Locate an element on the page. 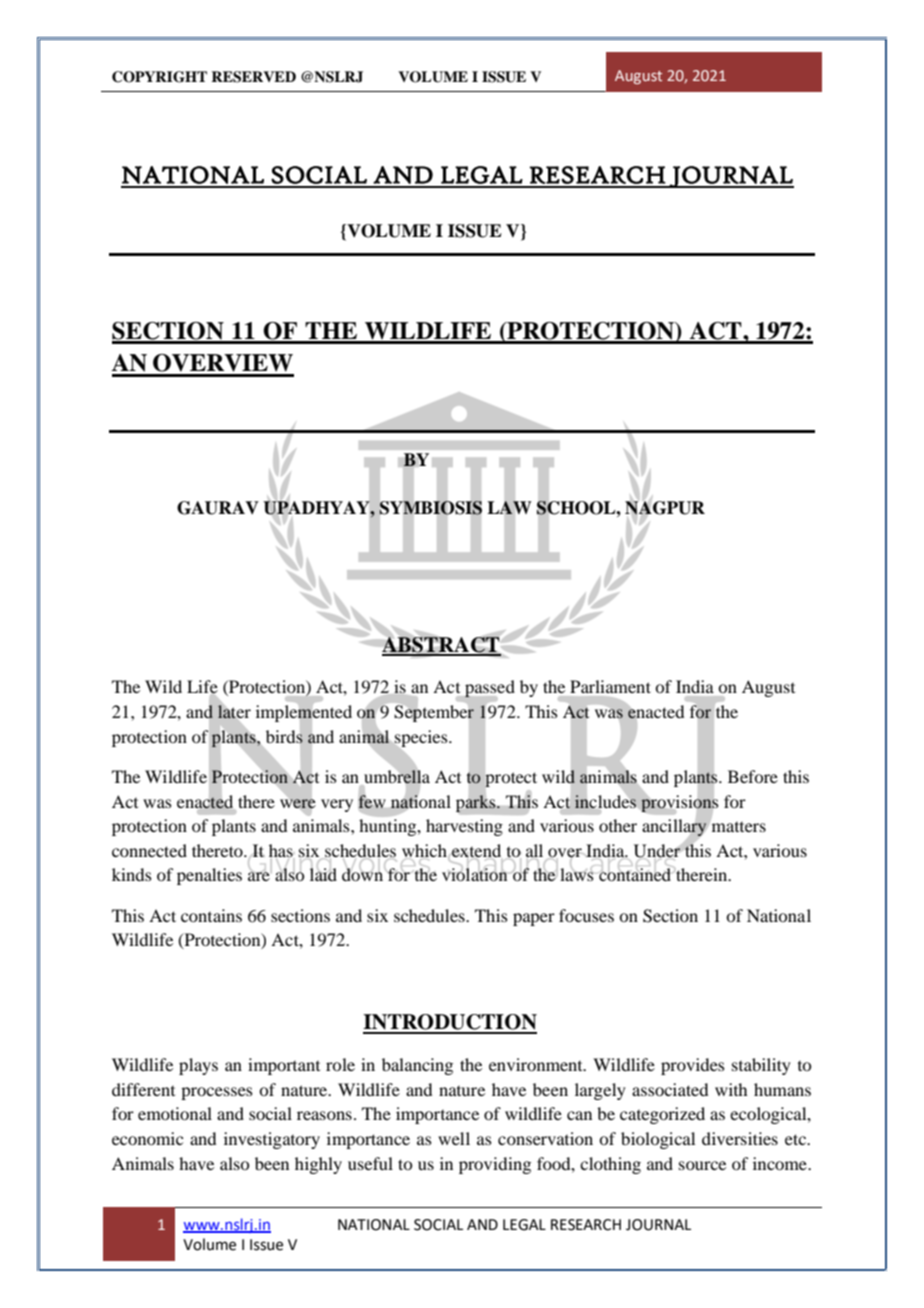 The image size is (924, 1308). were is located at coordinates (298, 804).
